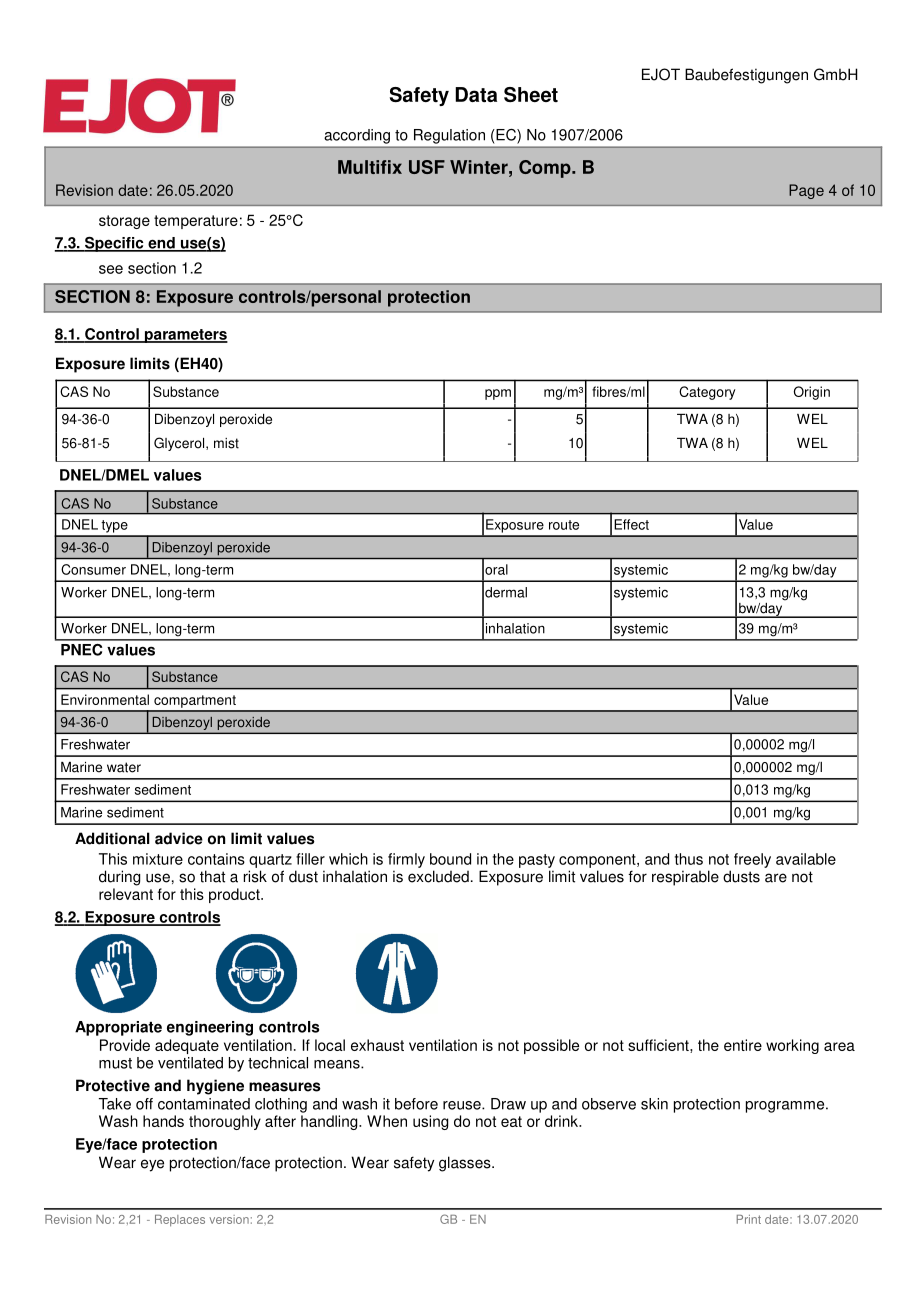 The width and height of the image is (924, 1308). What do you see at coordinates (226, 443) in the image?
I see `mist` at bounding box center [226, 443].
